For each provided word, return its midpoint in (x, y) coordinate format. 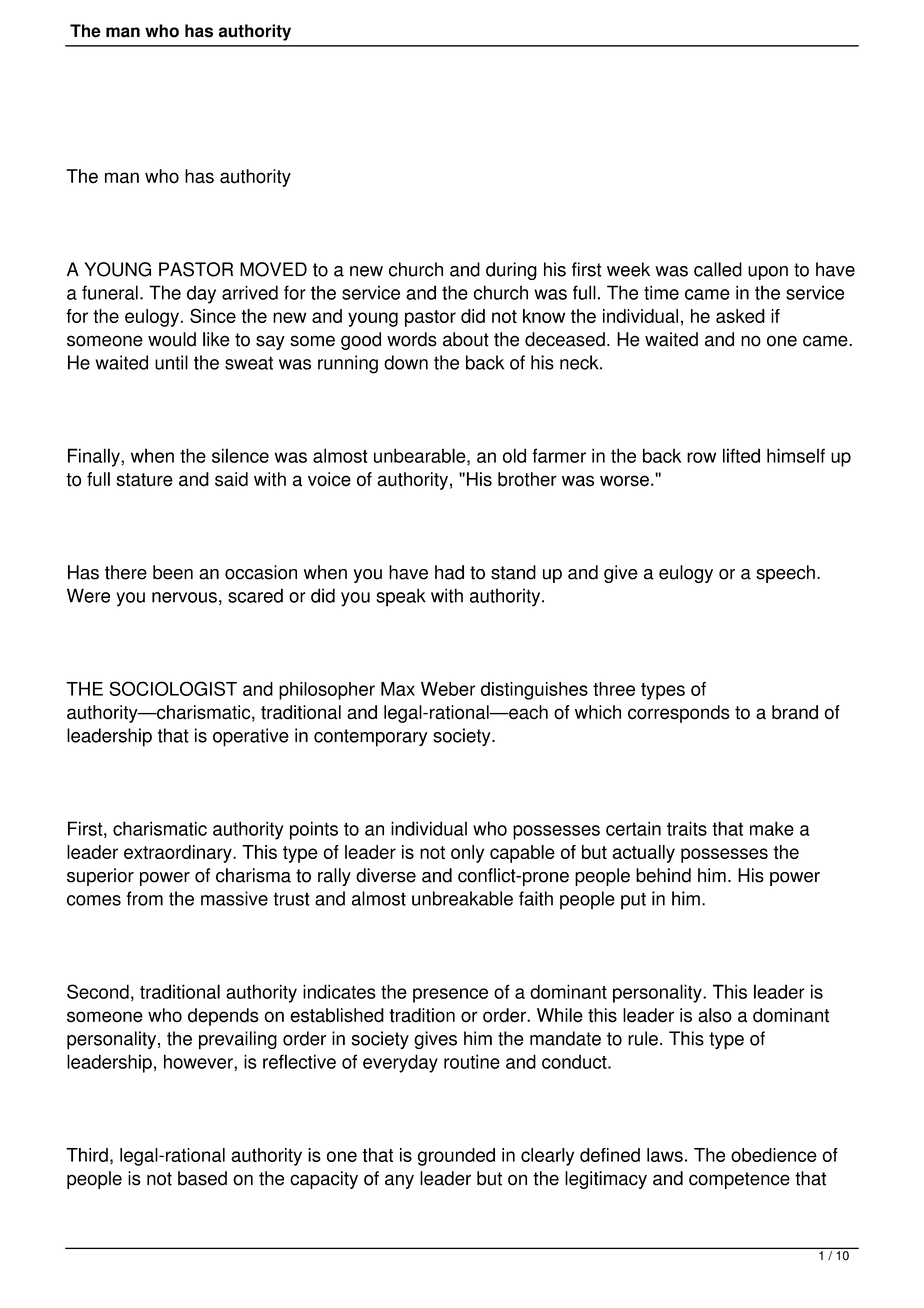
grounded (456, 1157)
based (202, 1178)
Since (213, 315)
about (466, 339)
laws (665, 1155)
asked (740, 316)
